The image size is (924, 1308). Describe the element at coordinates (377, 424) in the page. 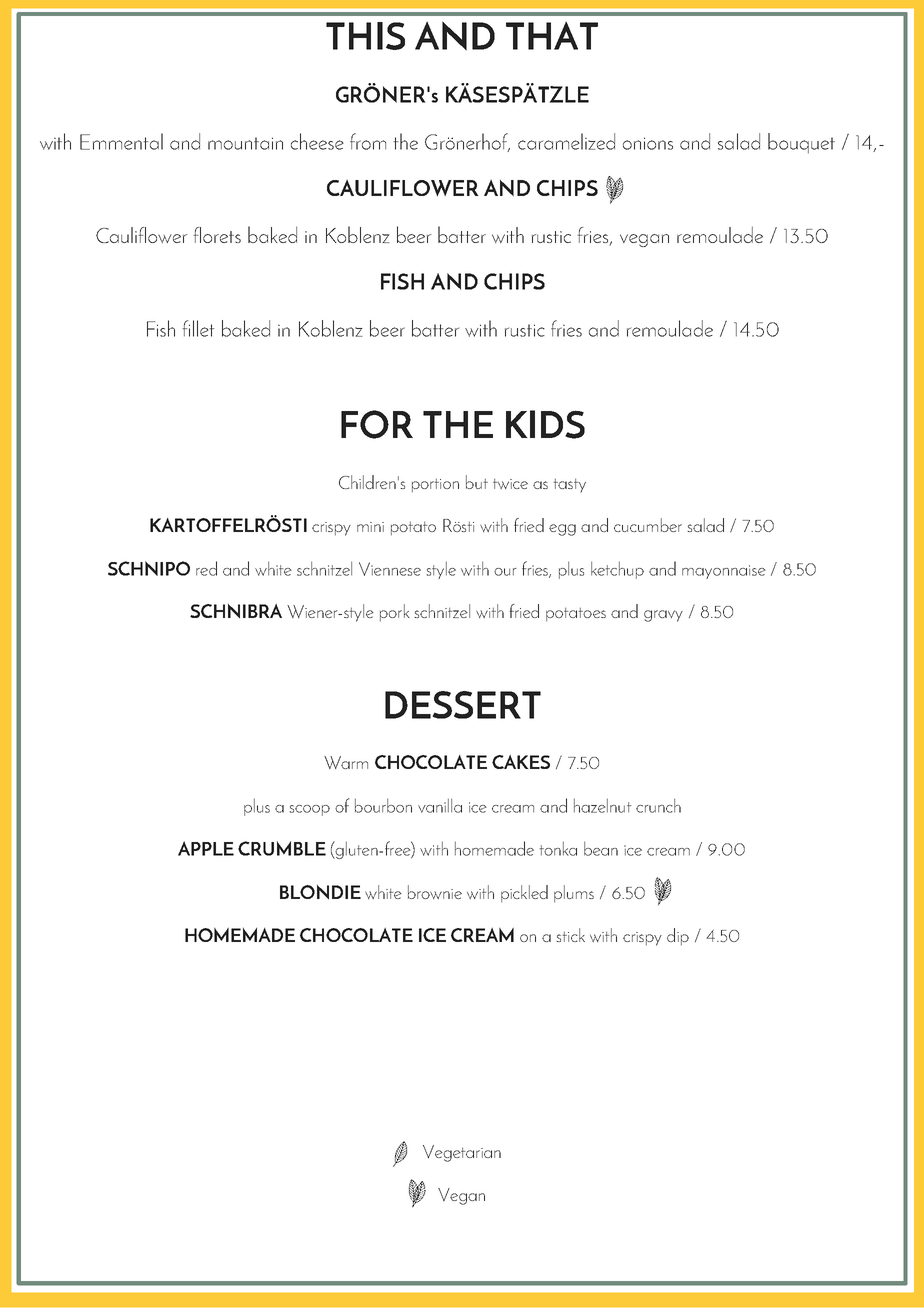

I see `FOR` at that location.
